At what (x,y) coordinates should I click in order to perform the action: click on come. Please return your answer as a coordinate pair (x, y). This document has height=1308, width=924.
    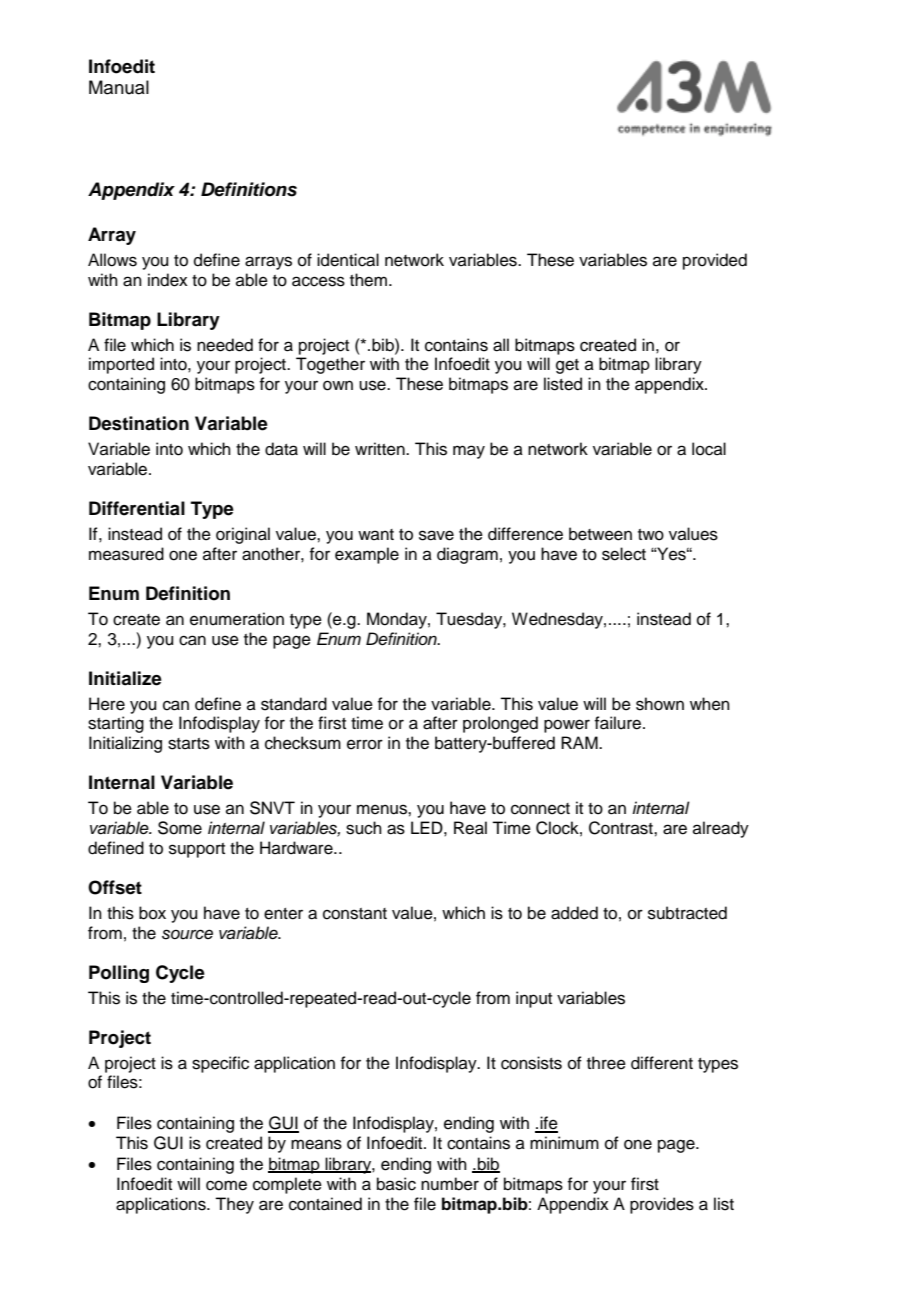
    Looking at the image, I should click on (226, 1185).
